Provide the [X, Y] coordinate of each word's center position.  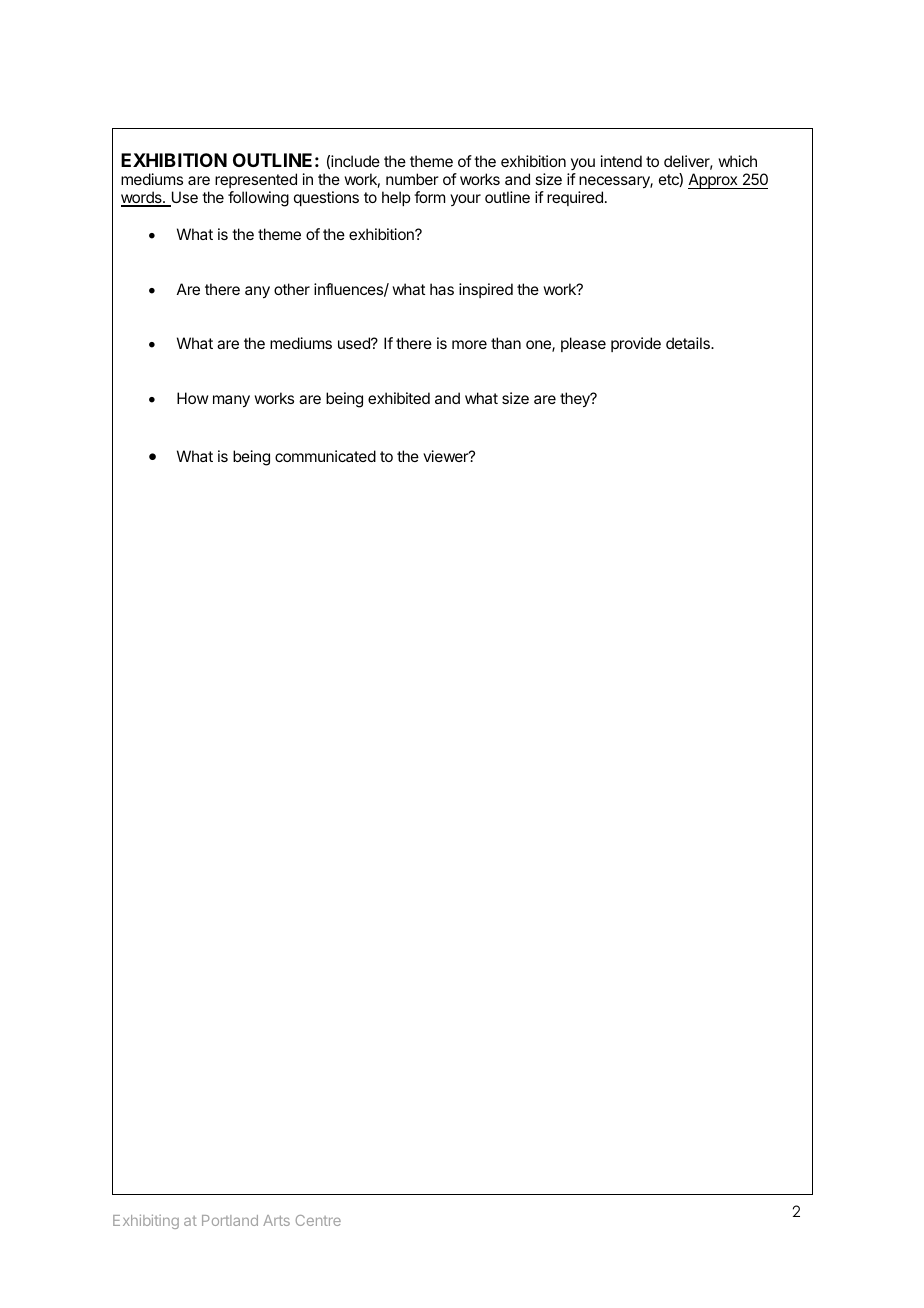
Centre [318, 1220]
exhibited [399, 398]
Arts [276, 1220]
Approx [714, 181]
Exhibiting [146, 1221]
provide [636, 344]
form [429, 197]
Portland [230, 1220]
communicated [325, 456]
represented [256, 182]
